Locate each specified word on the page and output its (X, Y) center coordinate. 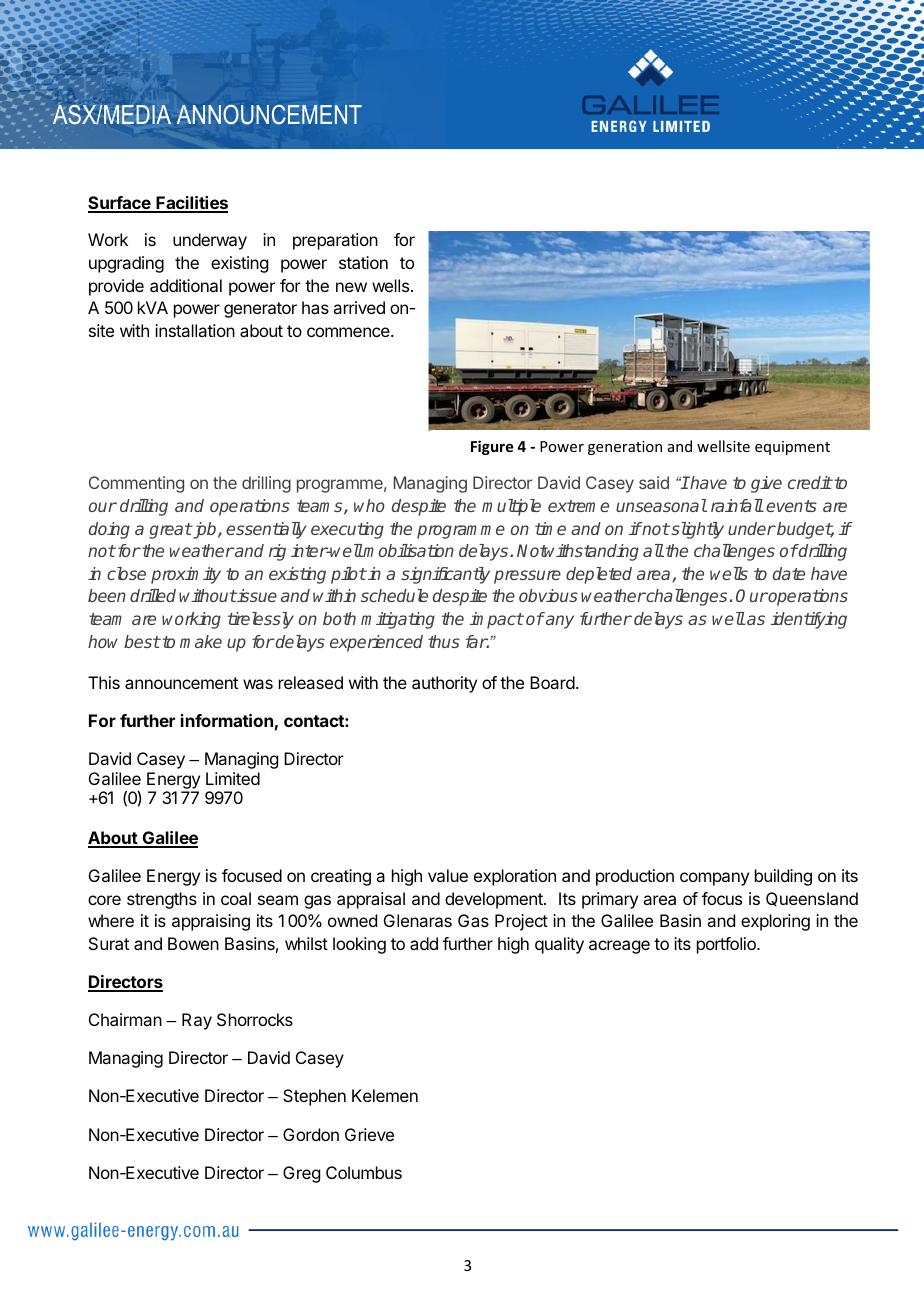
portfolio (727, 945)
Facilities (191, 204)
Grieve (369, 1134)
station (363, 262)
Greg (301, 1174)
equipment (792, 448)
